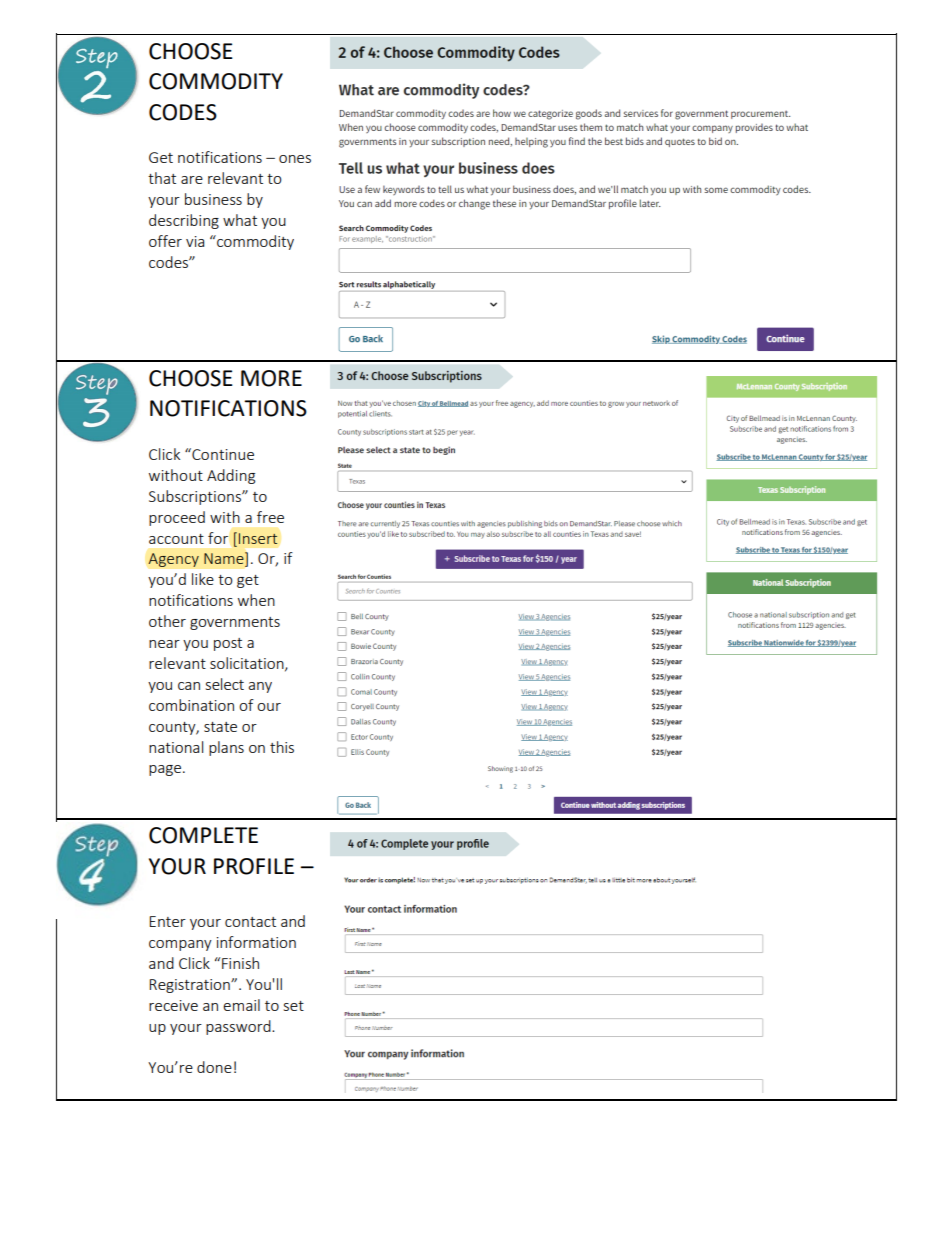  I want to click on Adding, so click(231, 476).
